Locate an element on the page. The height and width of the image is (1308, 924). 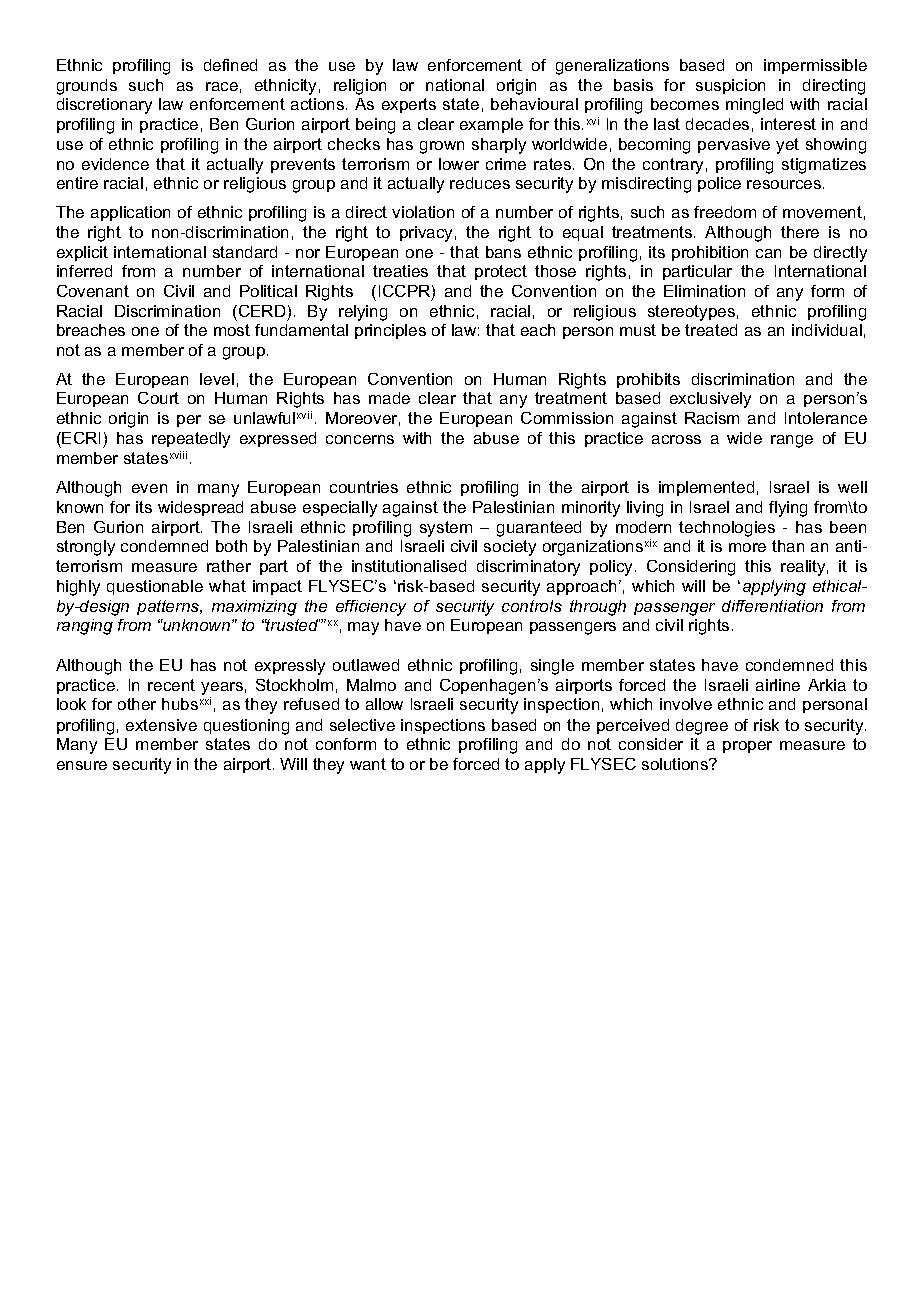
Racism is located at coordinates (712, 418).
